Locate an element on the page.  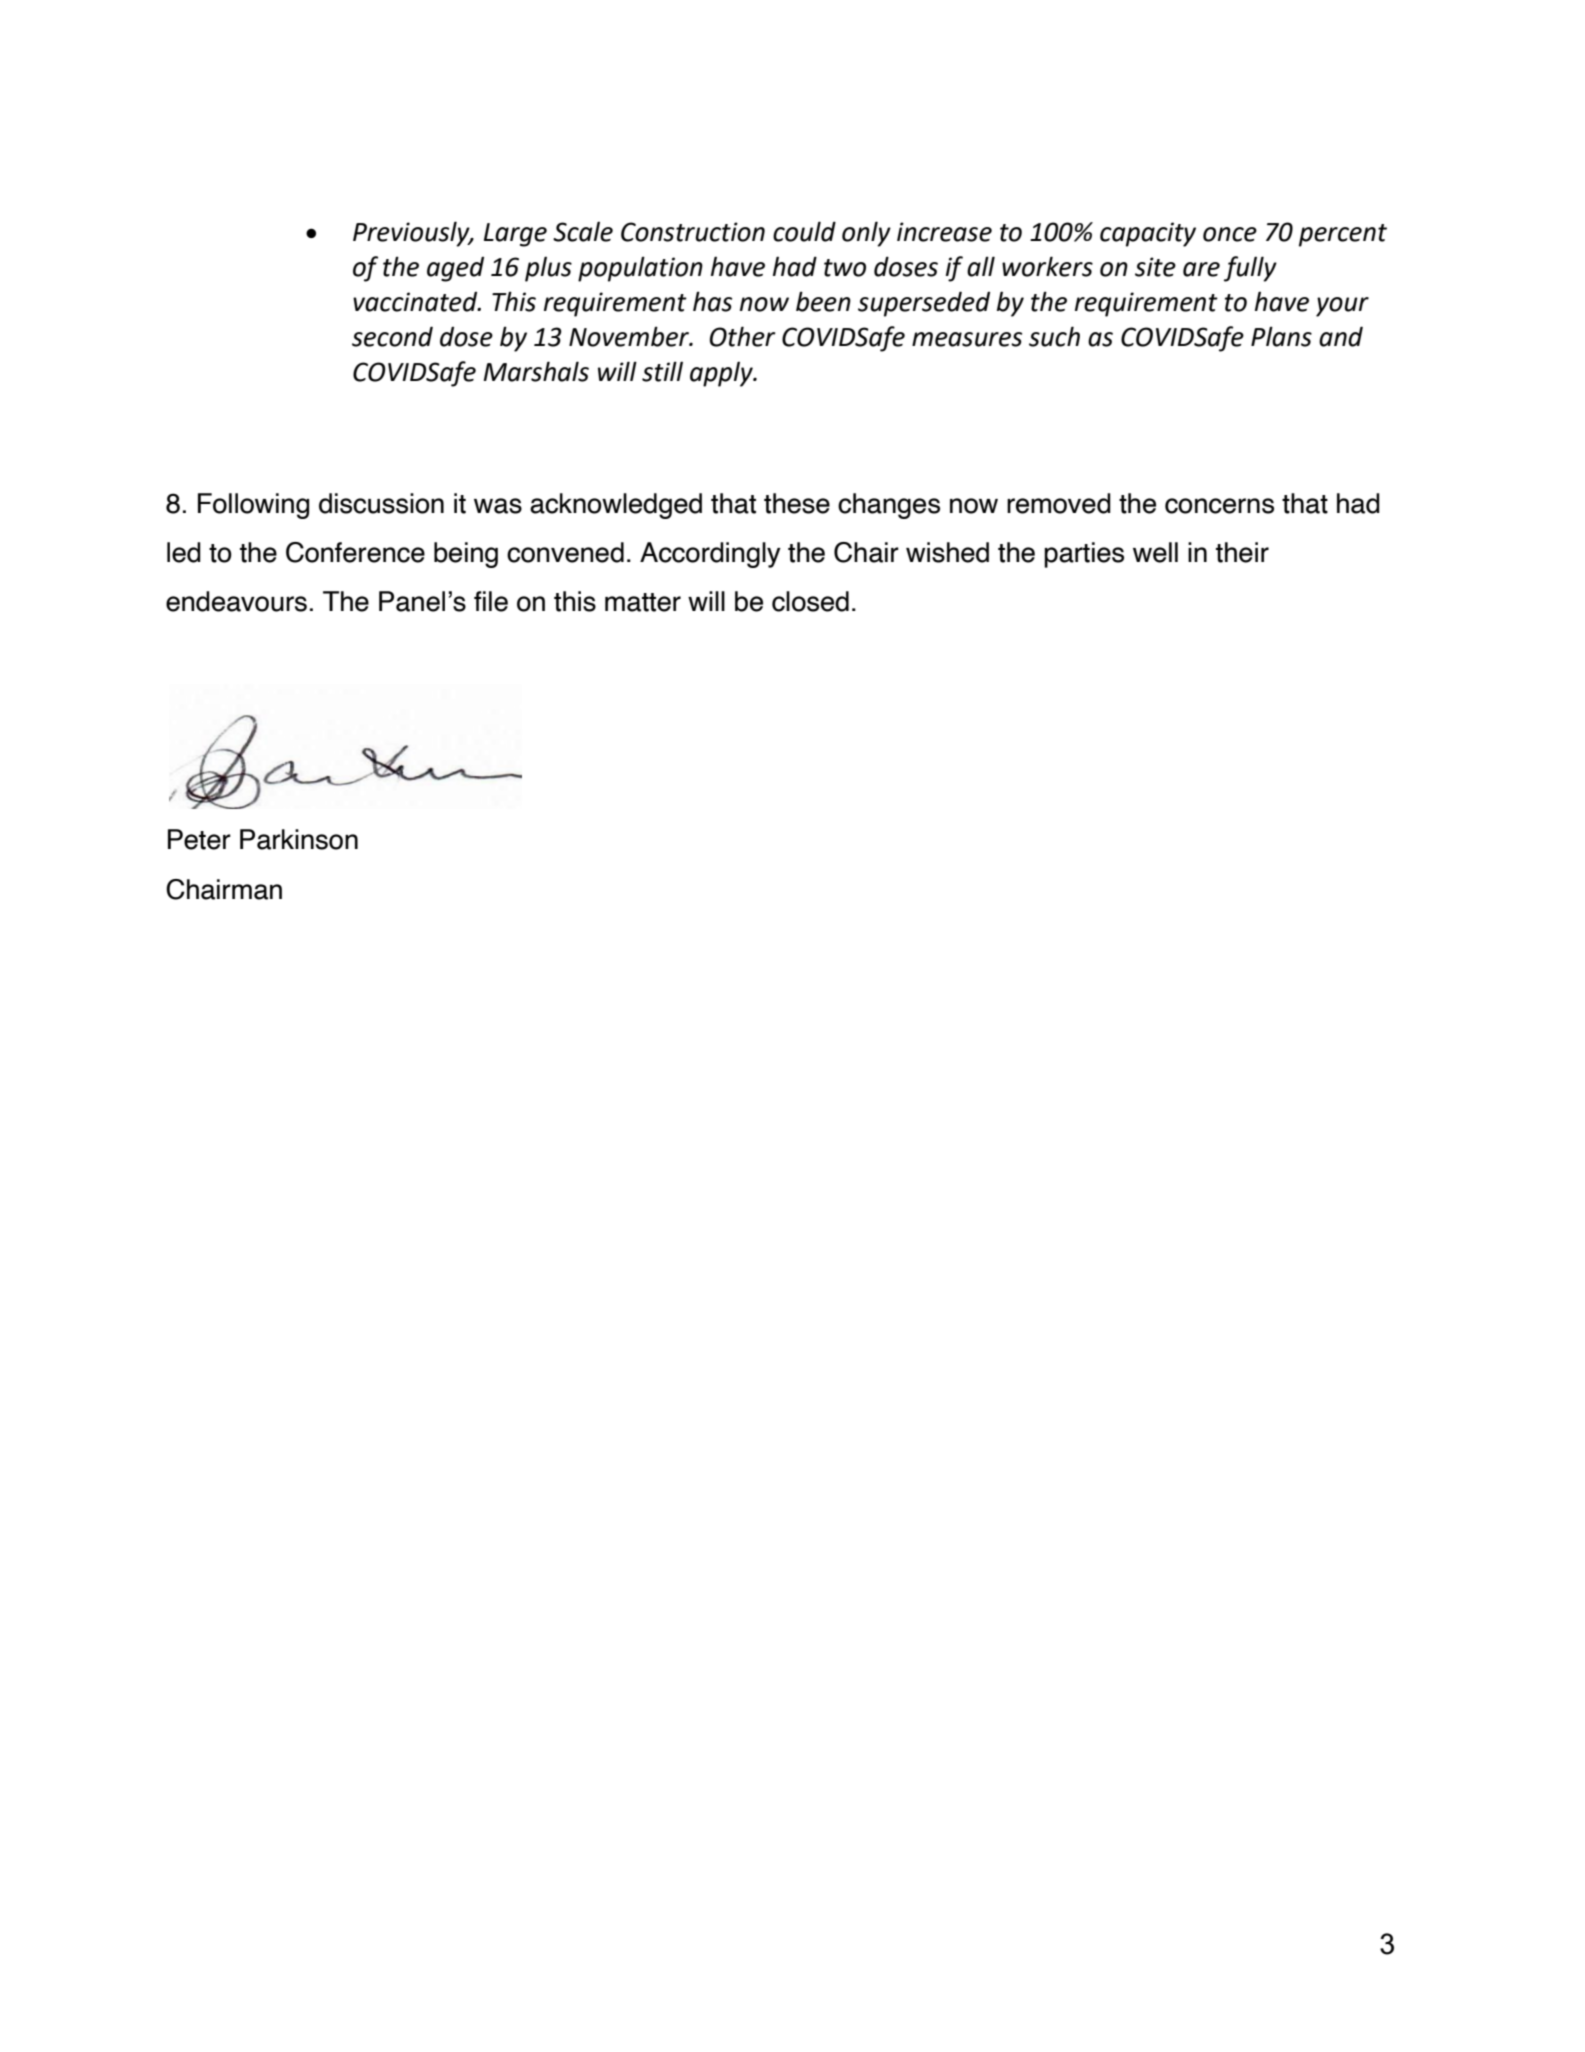
these is located at coordinates (797, 503).
